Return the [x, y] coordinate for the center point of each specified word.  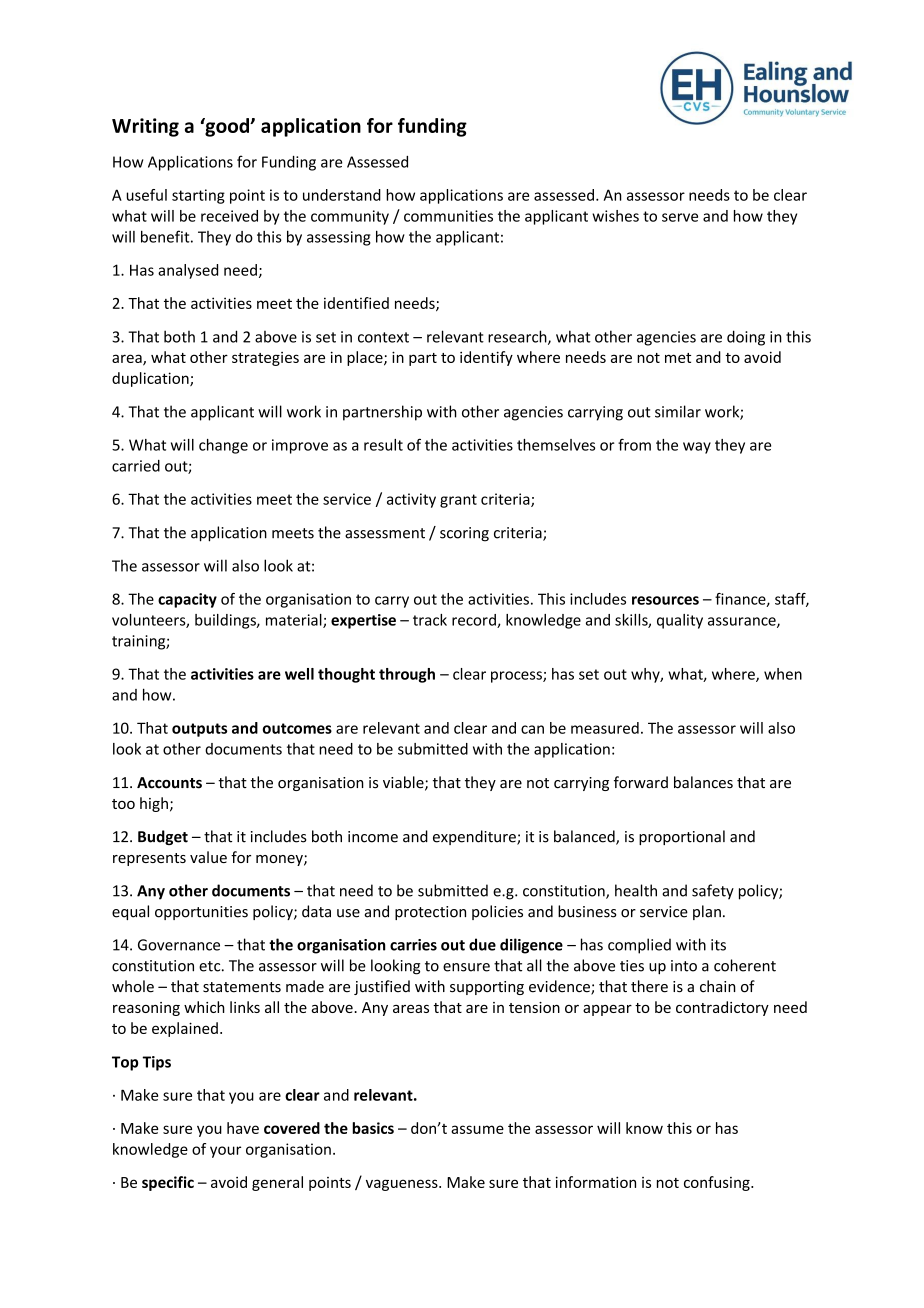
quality [680, 621]
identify [486, 358]
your [225, 1152]
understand [342, 195]
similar [678, 411]
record [475, 621]
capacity [187, 600]
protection [430, 913]
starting [198, 196]
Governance [179, 945]
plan [707, 912]
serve [680, 217]
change [223, 446]
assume [477, 1129]
